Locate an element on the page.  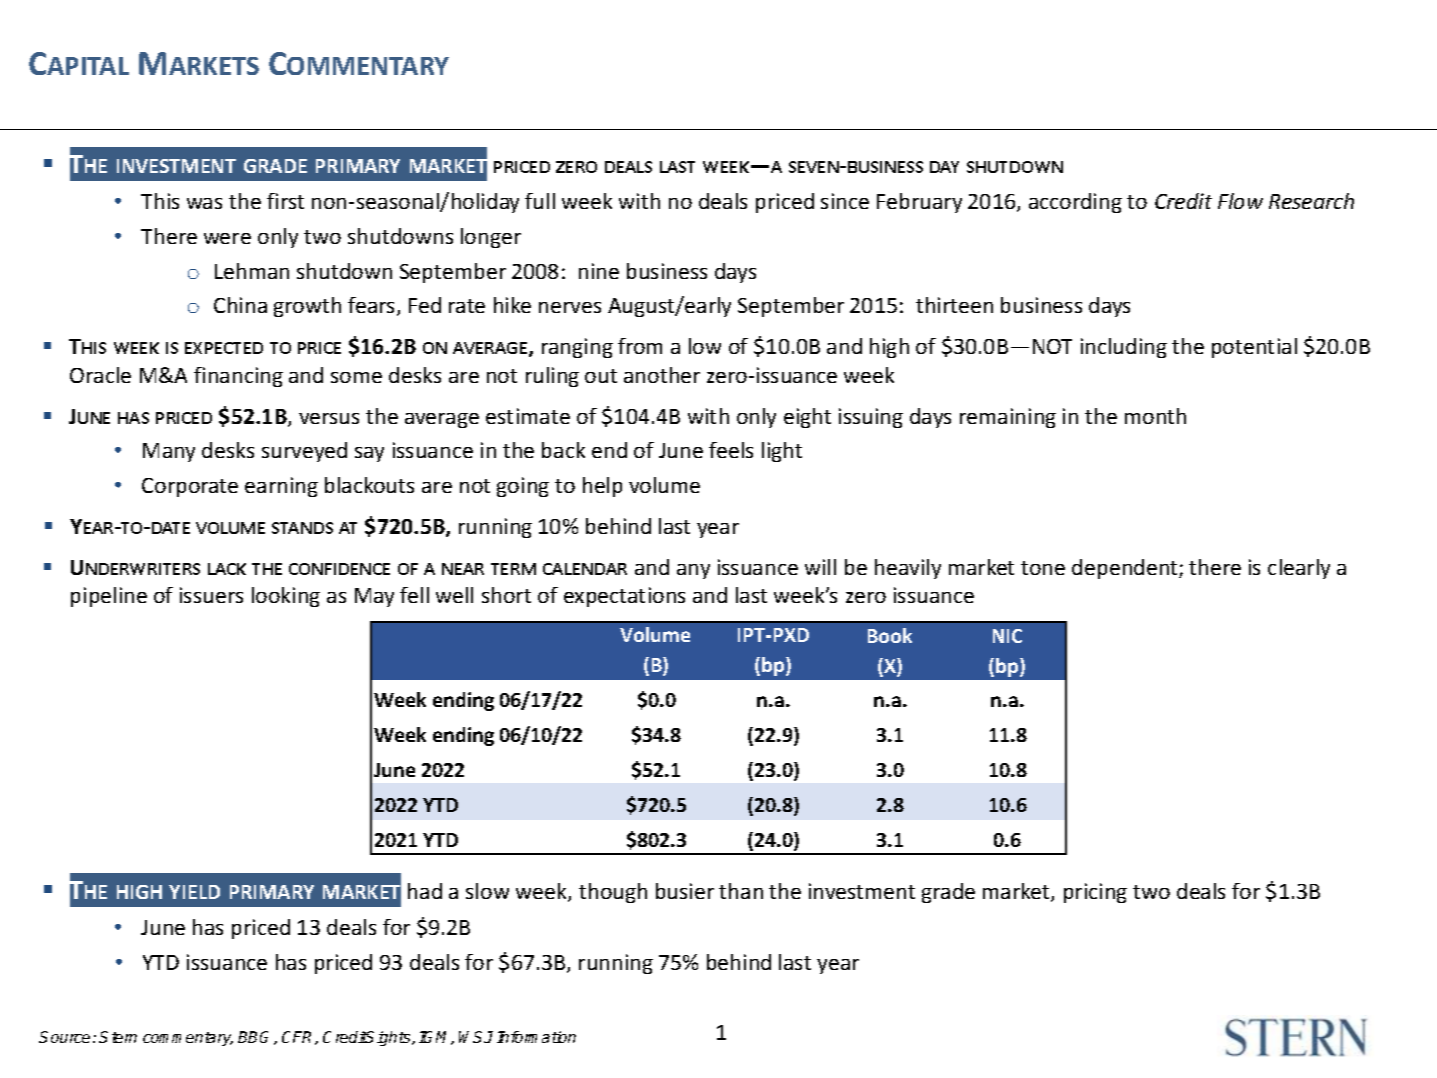
were is located at coordinates (227, 238).
